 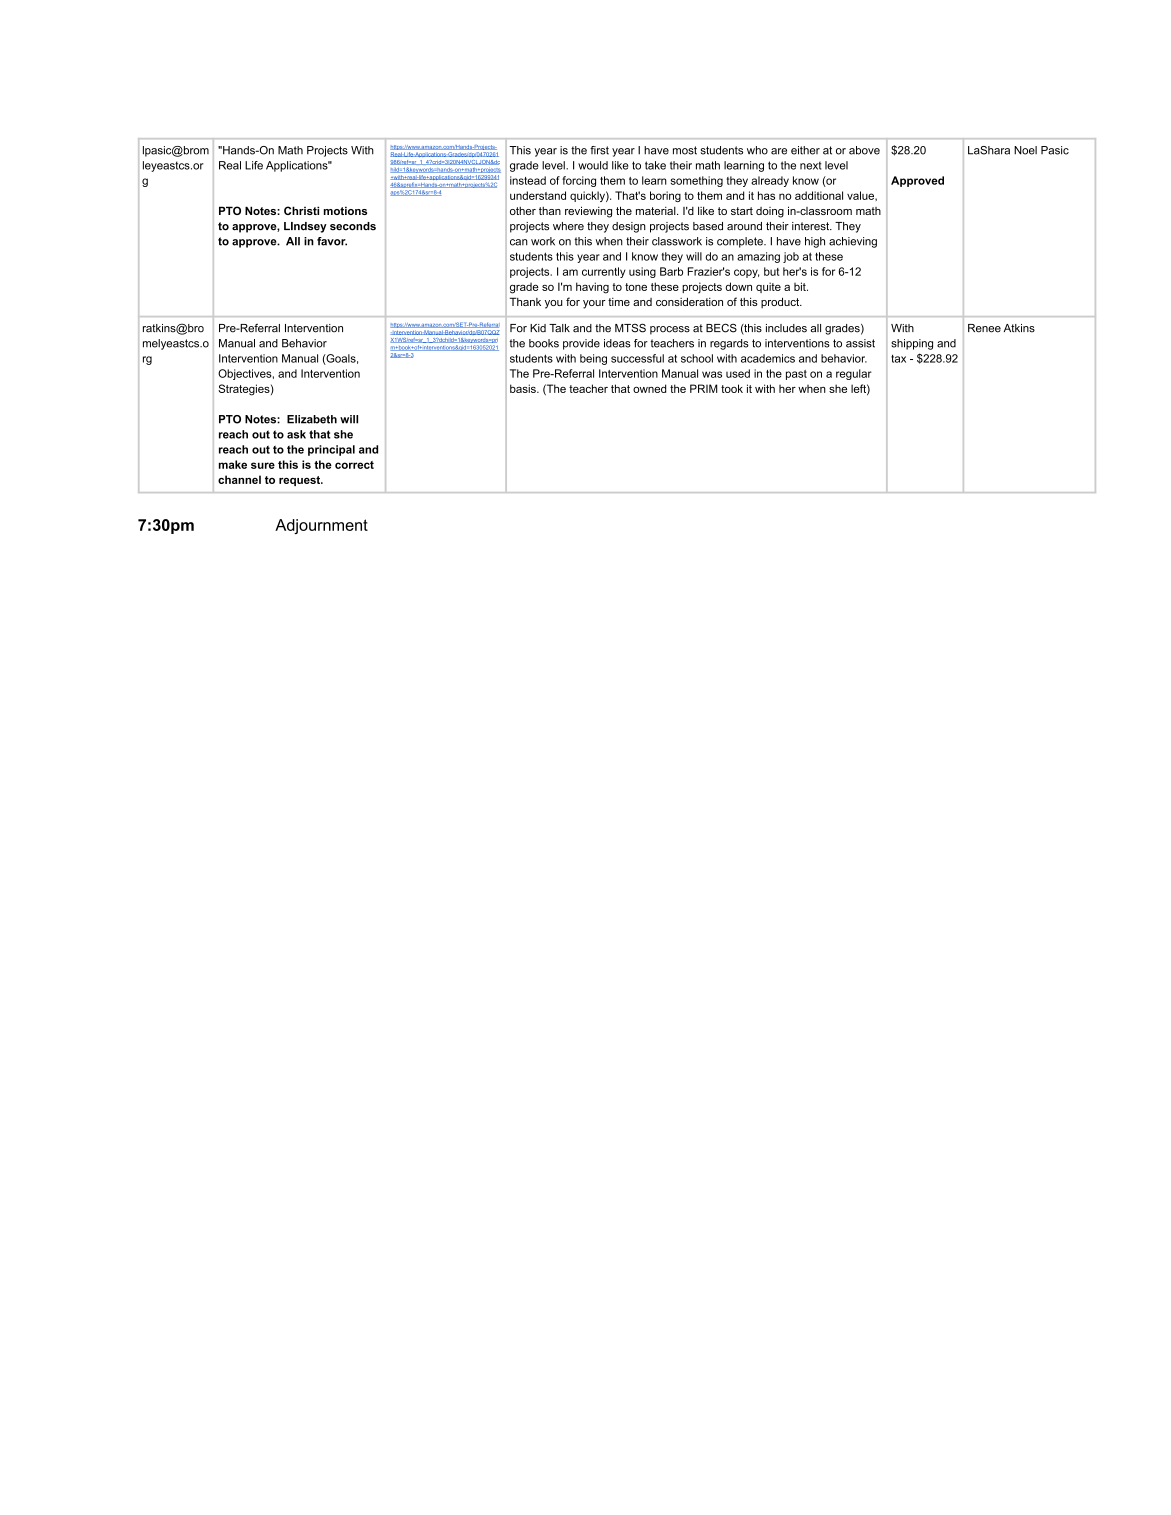 I want to click on motions, so click(x=345, y=210).
